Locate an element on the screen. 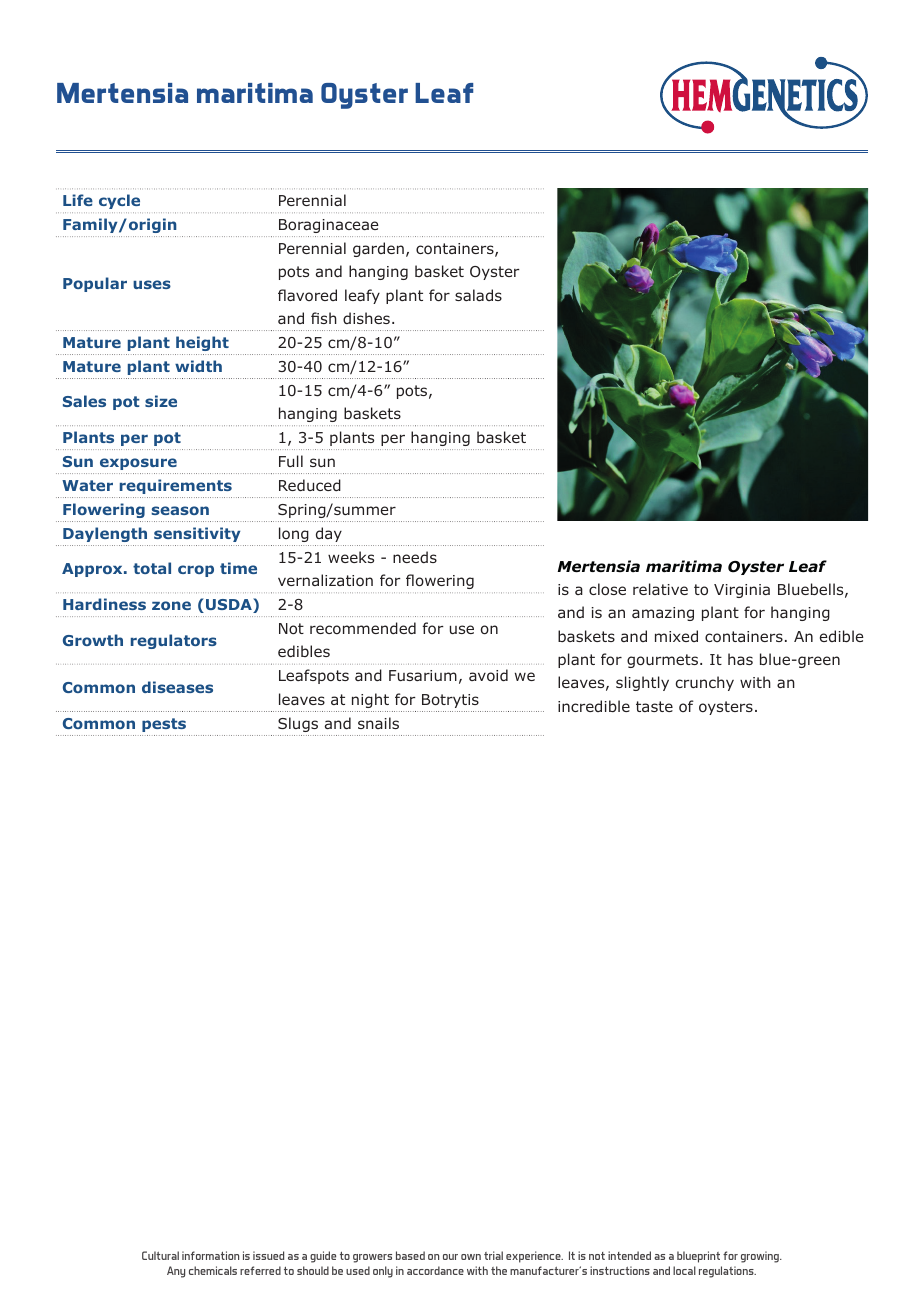 The width and height of the screenshot is (924, 1308). taste is located at coordinates (654, 706).
